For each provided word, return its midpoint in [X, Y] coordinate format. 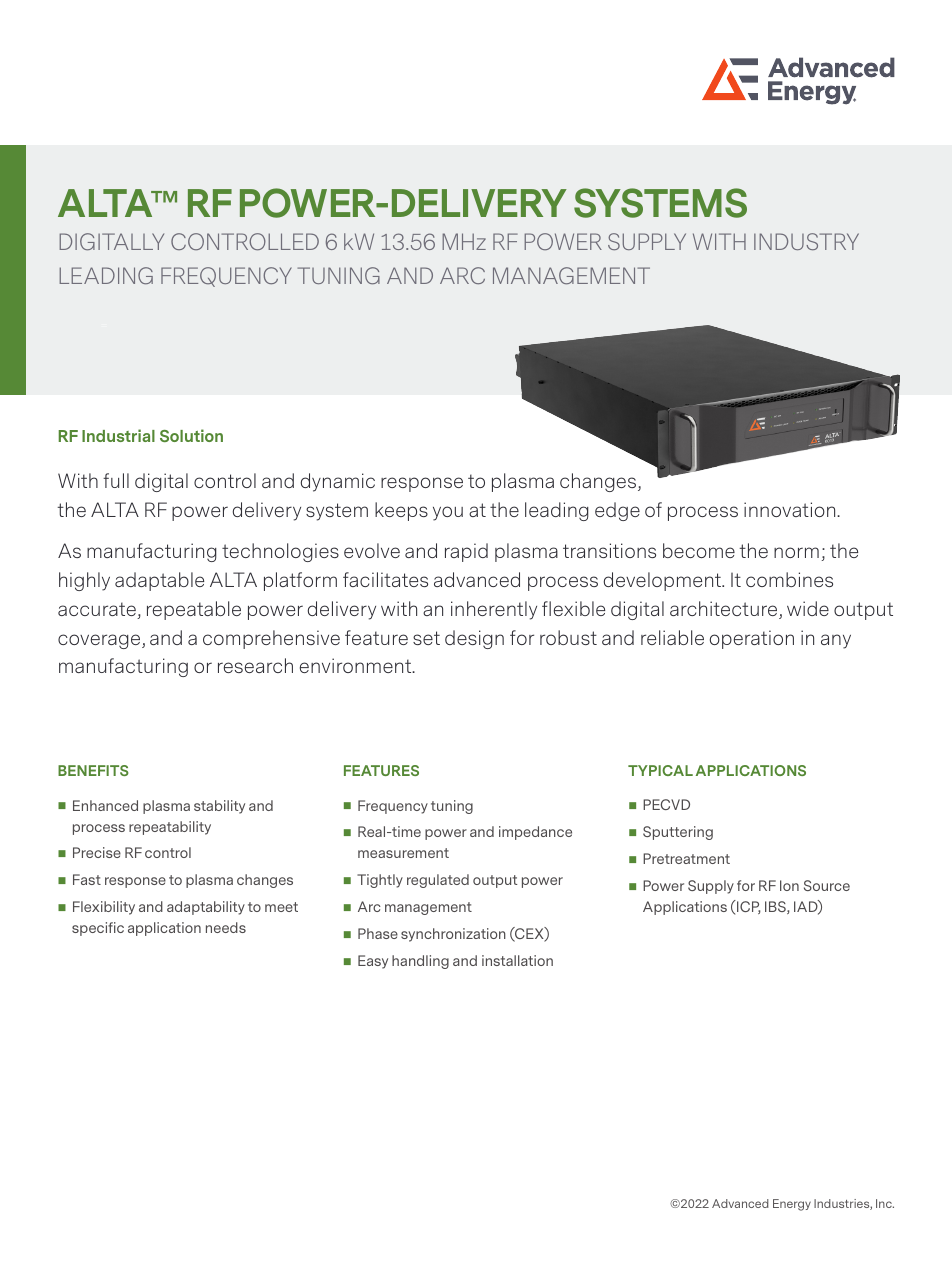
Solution [191, 435]
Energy [792, 1205]
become [699, 550]
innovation [791, 509]
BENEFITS [93, 770]
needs [226, 927]
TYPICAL [660, 770]
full [116, 480]
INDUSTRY [806, 241]
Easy [373, 962]
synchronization [453, 935]
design [474, 639]
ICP [748, 907]
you [448, 513]
